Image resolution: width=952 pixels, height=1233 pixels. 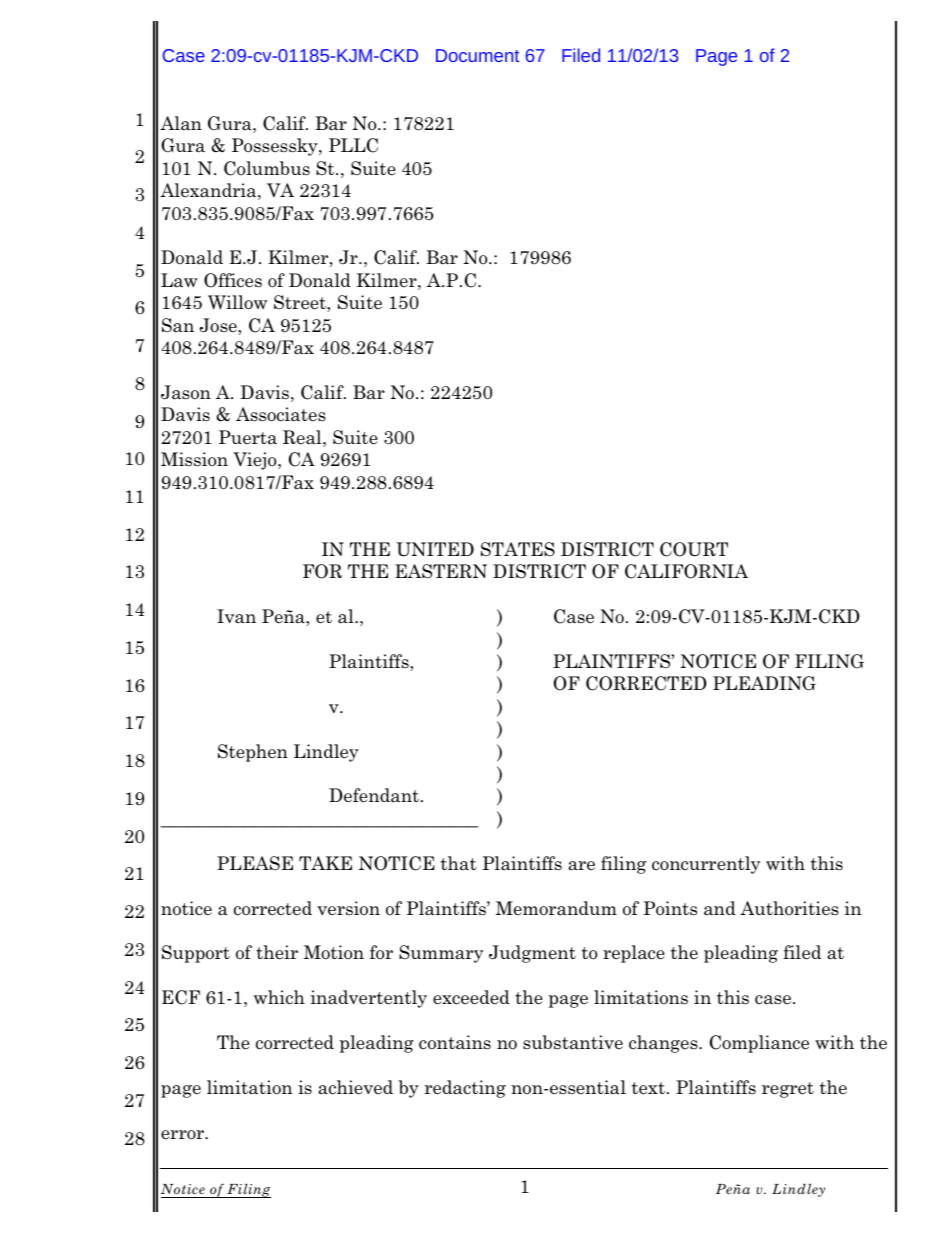 What do you see at coordinates (181, 123) in the screenshot?
I see `Alan` at bounding box center [181, 123].
